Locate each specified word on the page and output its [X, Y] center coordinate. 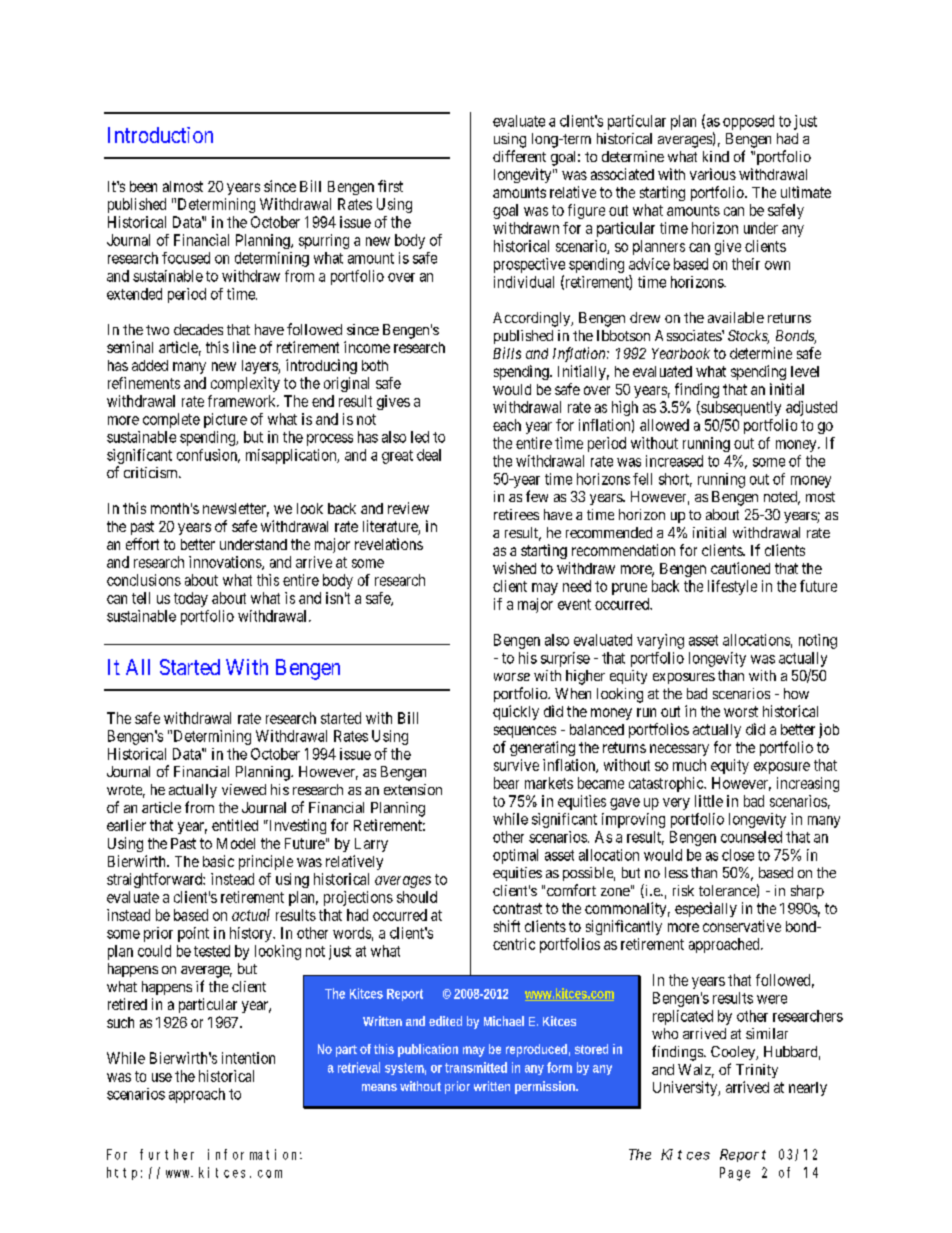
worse [512, 677]
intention [248, 1058]
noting [818, 641]
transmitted [476, 1067]
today [191, 599]
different [519, 156]
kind [716, 156]
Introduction [160, 135]
